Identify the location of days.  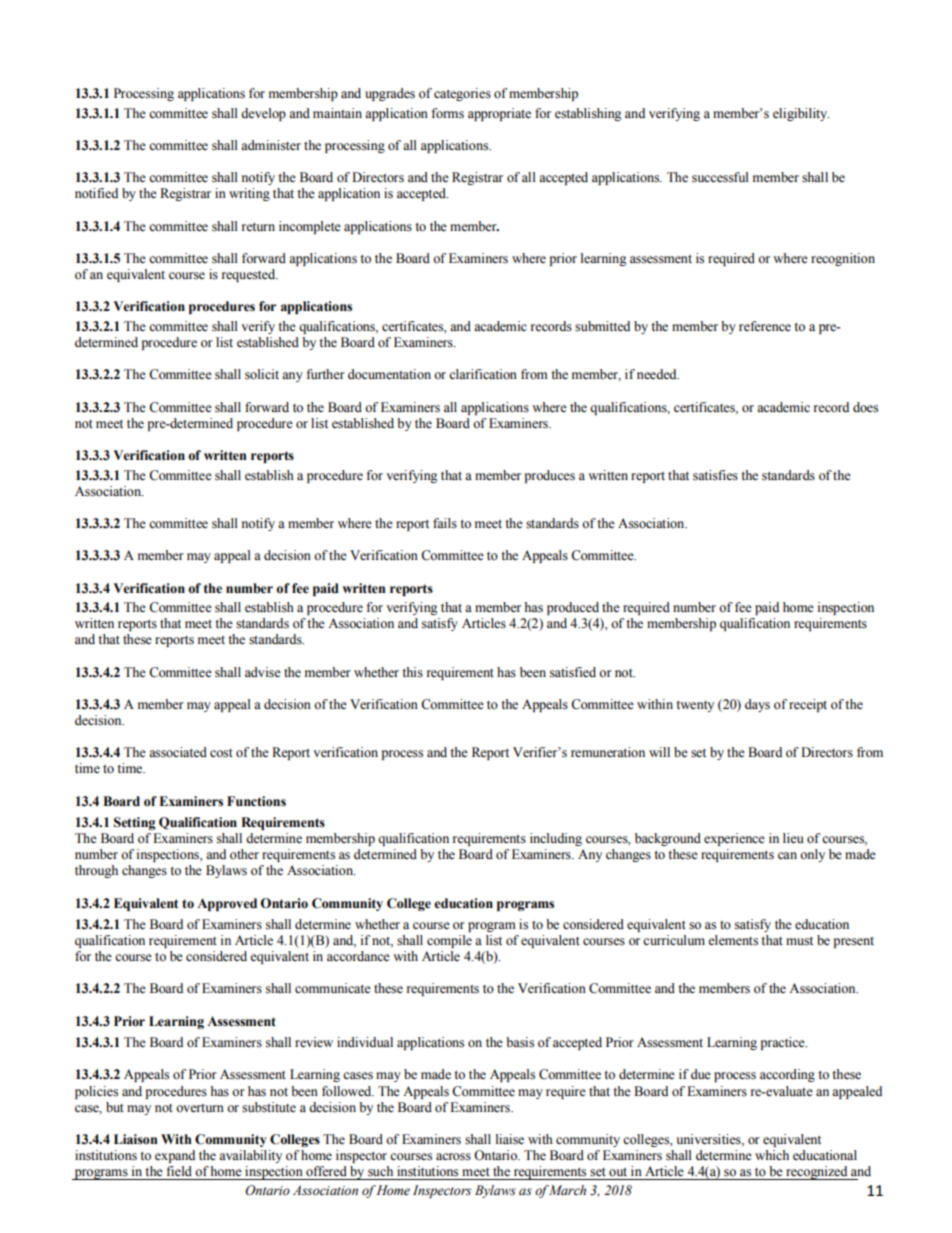
(757, 705).
